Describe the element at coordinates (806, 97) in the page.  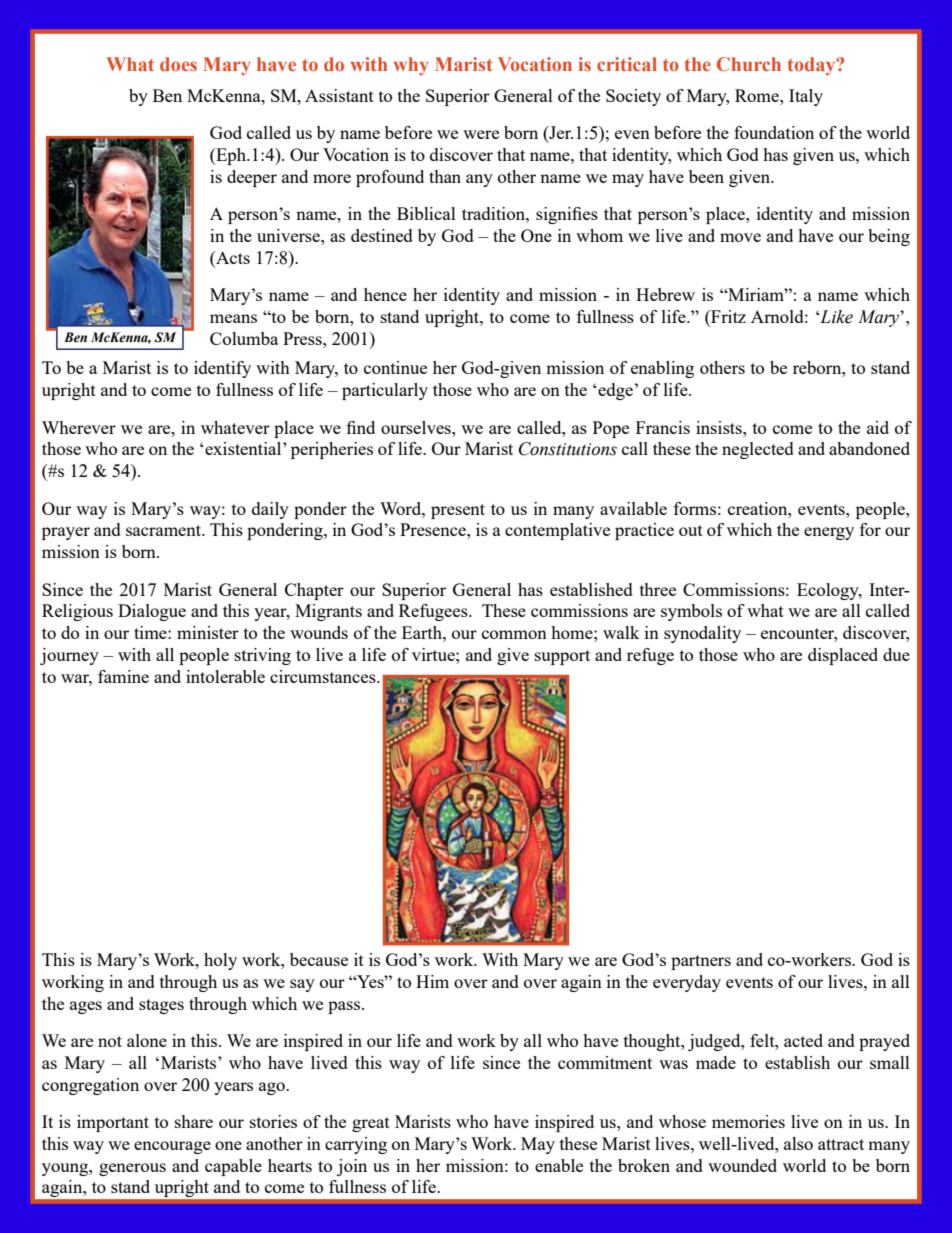
I see `Italy` at that location.
